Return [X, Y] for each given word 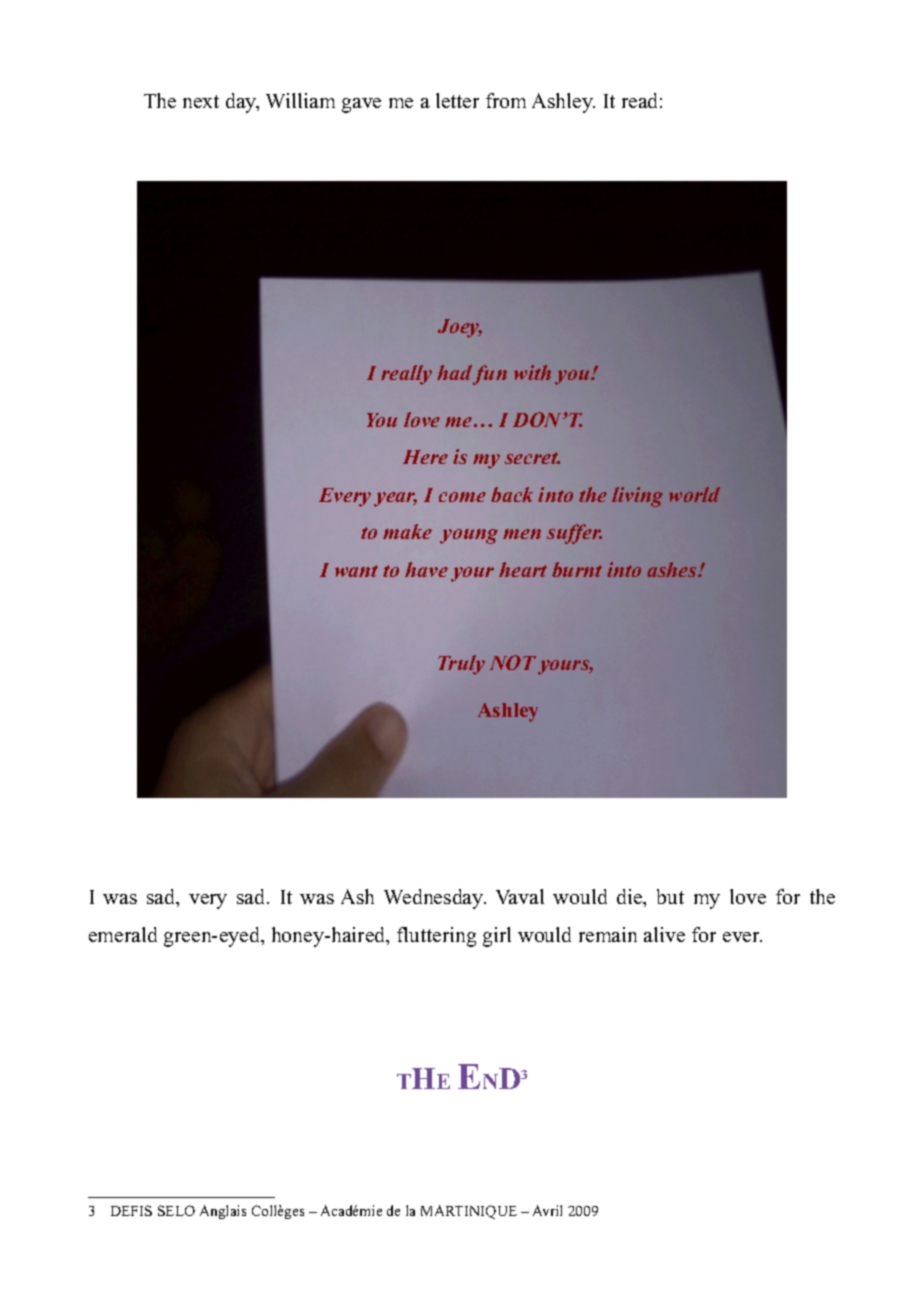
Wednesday [435, 899]
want [356, 571]
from [506, 100]
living [637, 497]
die [631, 898]
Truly [461, 665]
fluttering [436, 937]
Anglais [223, 1212]
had [454, 372]
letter [457, 100]
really [406, 375]
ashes [673, 569]
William [300, 100]
